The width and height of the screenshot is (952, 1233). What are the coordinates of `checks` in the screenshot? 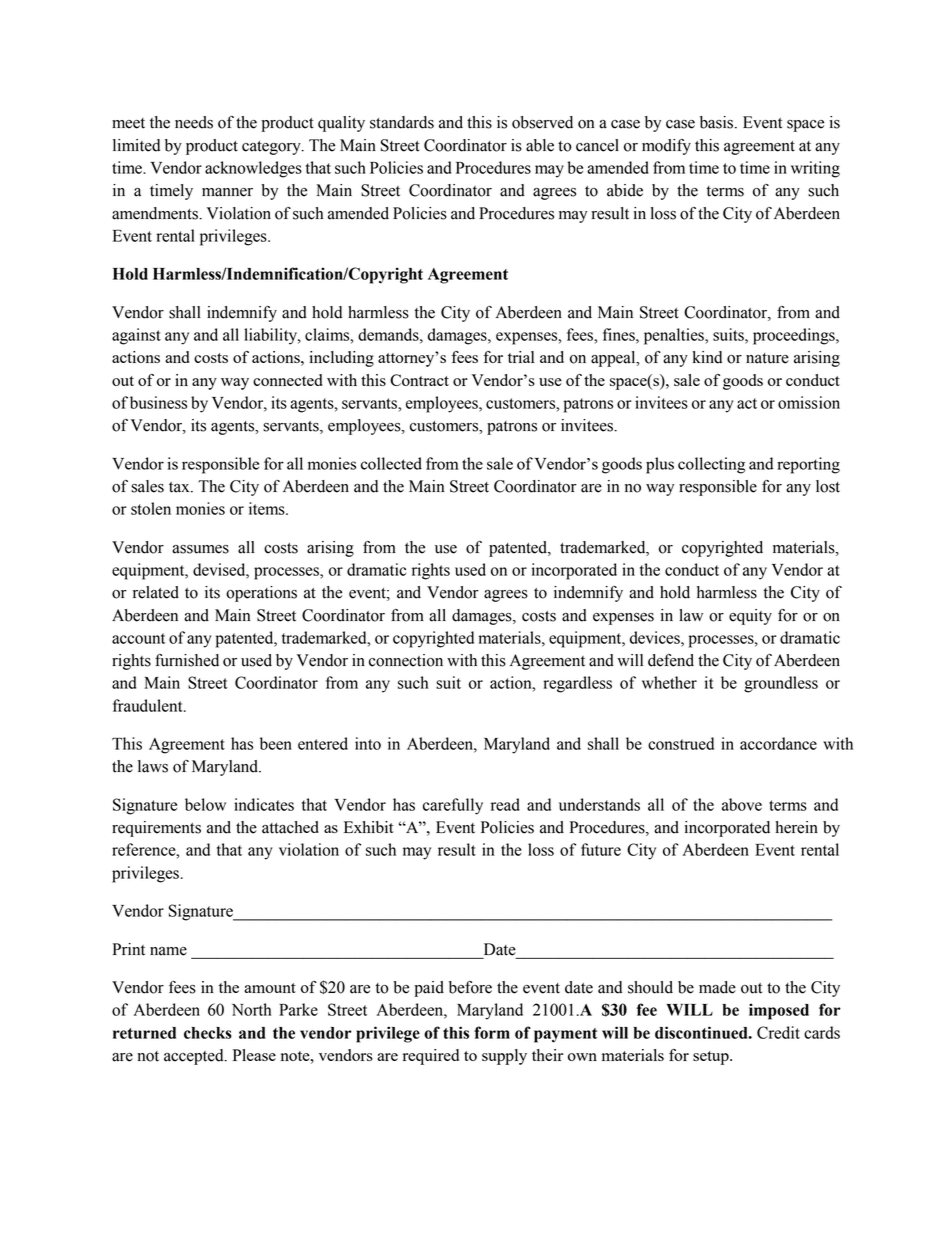 It's located at (208, 1033).
